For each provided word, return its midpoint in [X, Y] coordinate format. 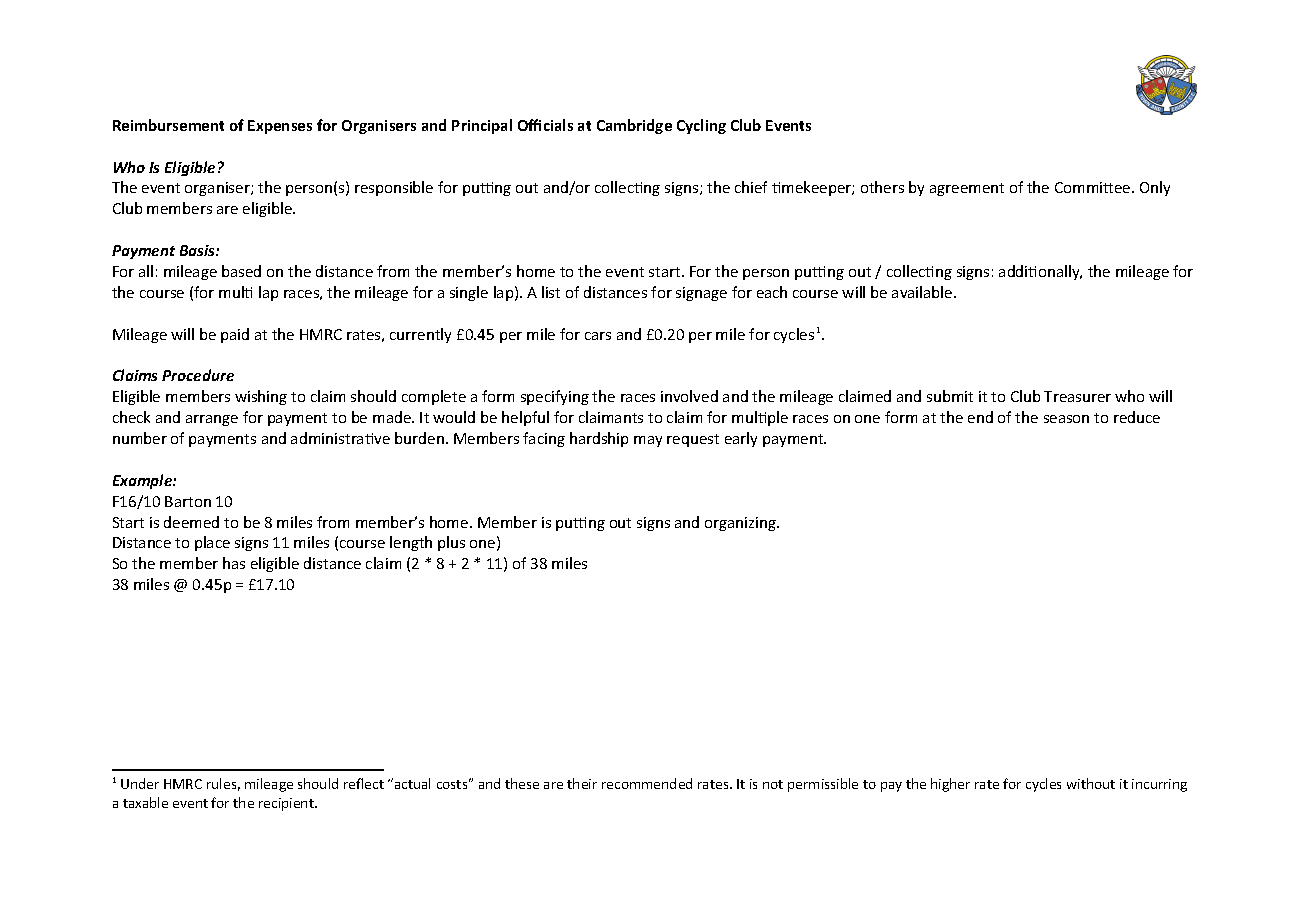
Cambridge [634, 126]
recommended [647, 783]
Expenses [280, 127]
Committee [1094, 187]
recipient [287, 804]
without [1091, 783]
